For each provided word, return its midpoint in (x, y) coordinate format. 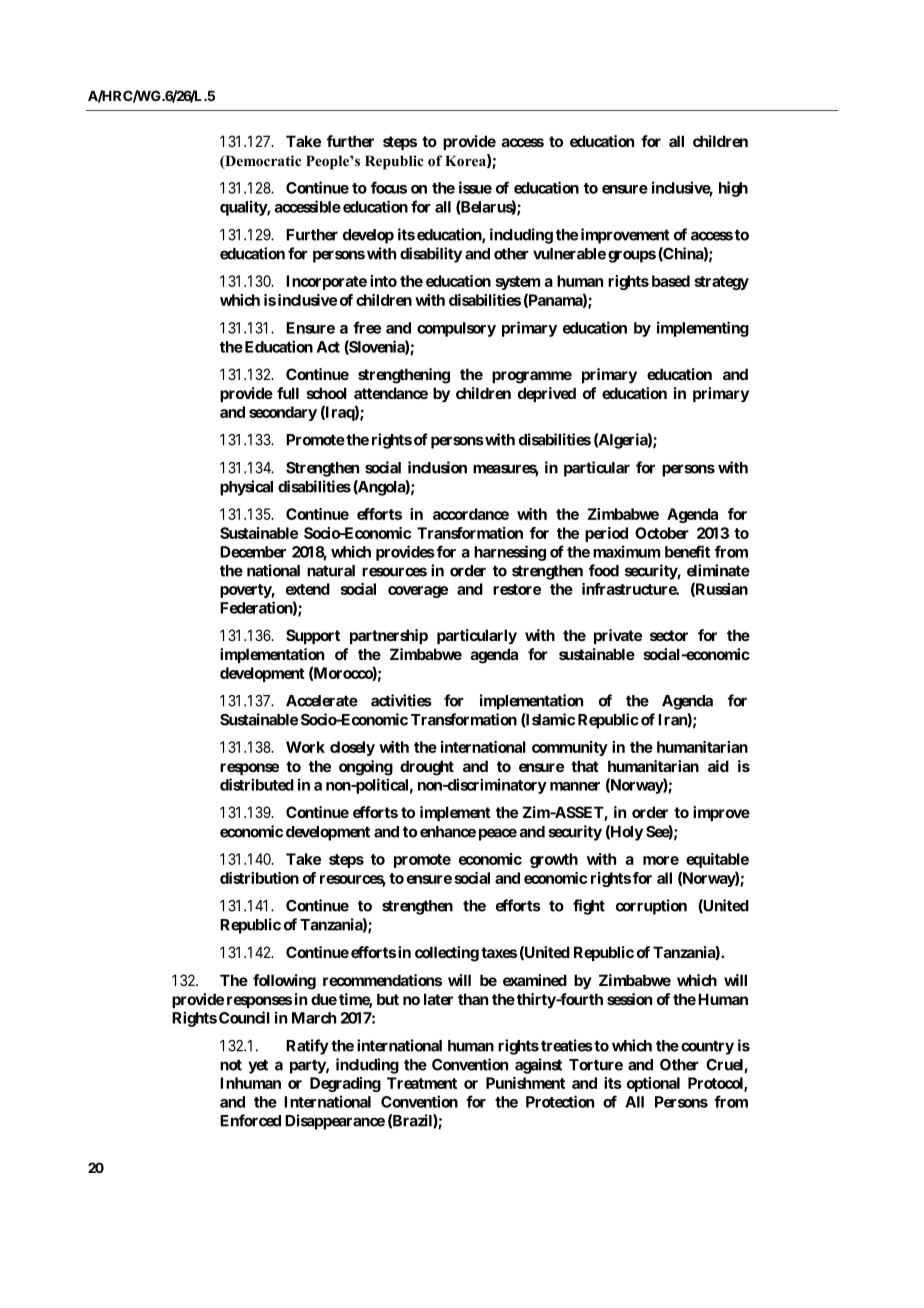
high (733, 189)
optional (653, 1084)
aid (718, 766)
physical (246, 488)
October (662, 533)
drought (427, 768)
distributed (257, 784)
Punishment (525, 1083)
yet (258, 1066)
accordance (471, 514)
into (383, 281)
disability (431, 255)
